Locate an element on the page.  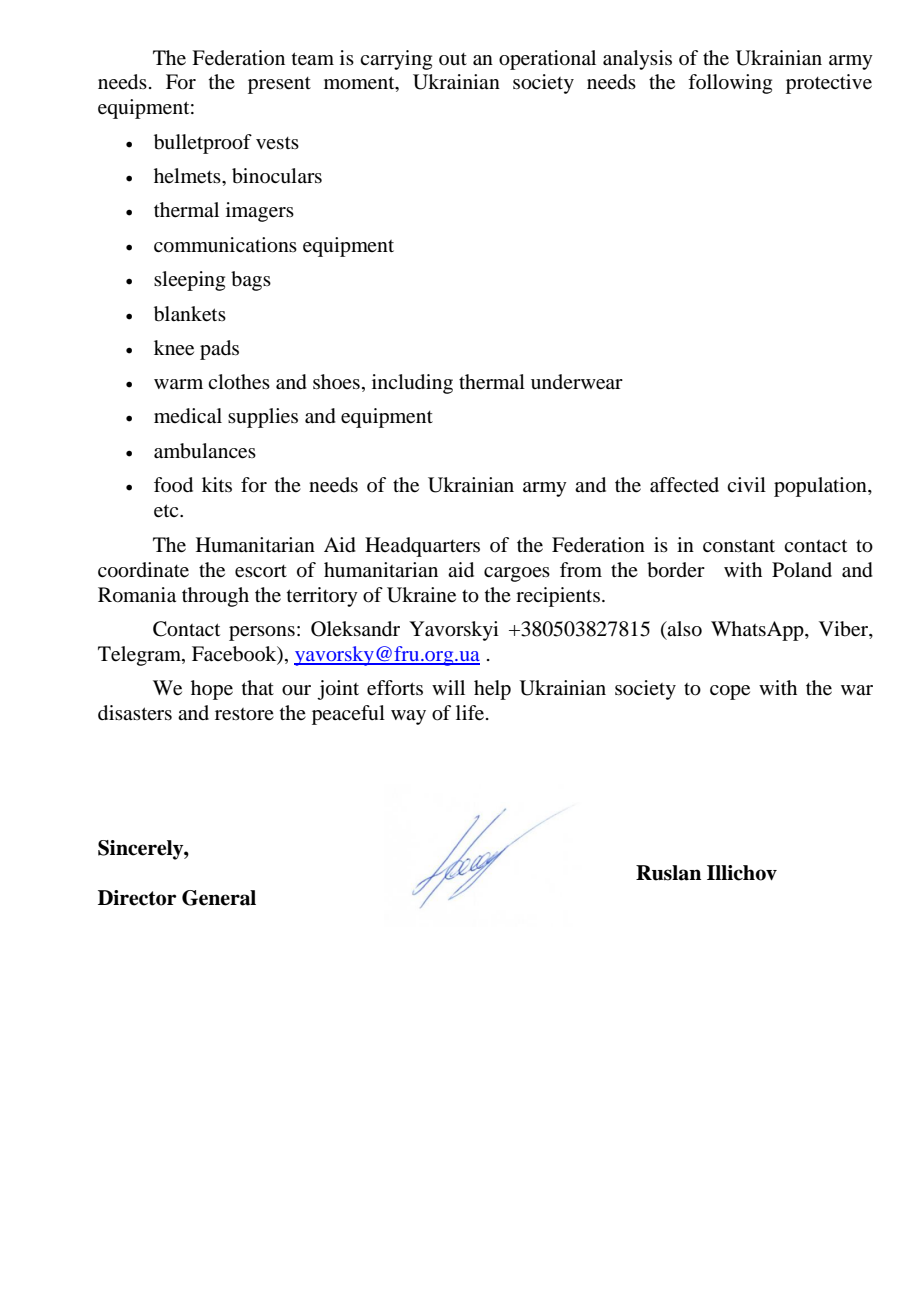
General is located at coordinates (219, 898).
